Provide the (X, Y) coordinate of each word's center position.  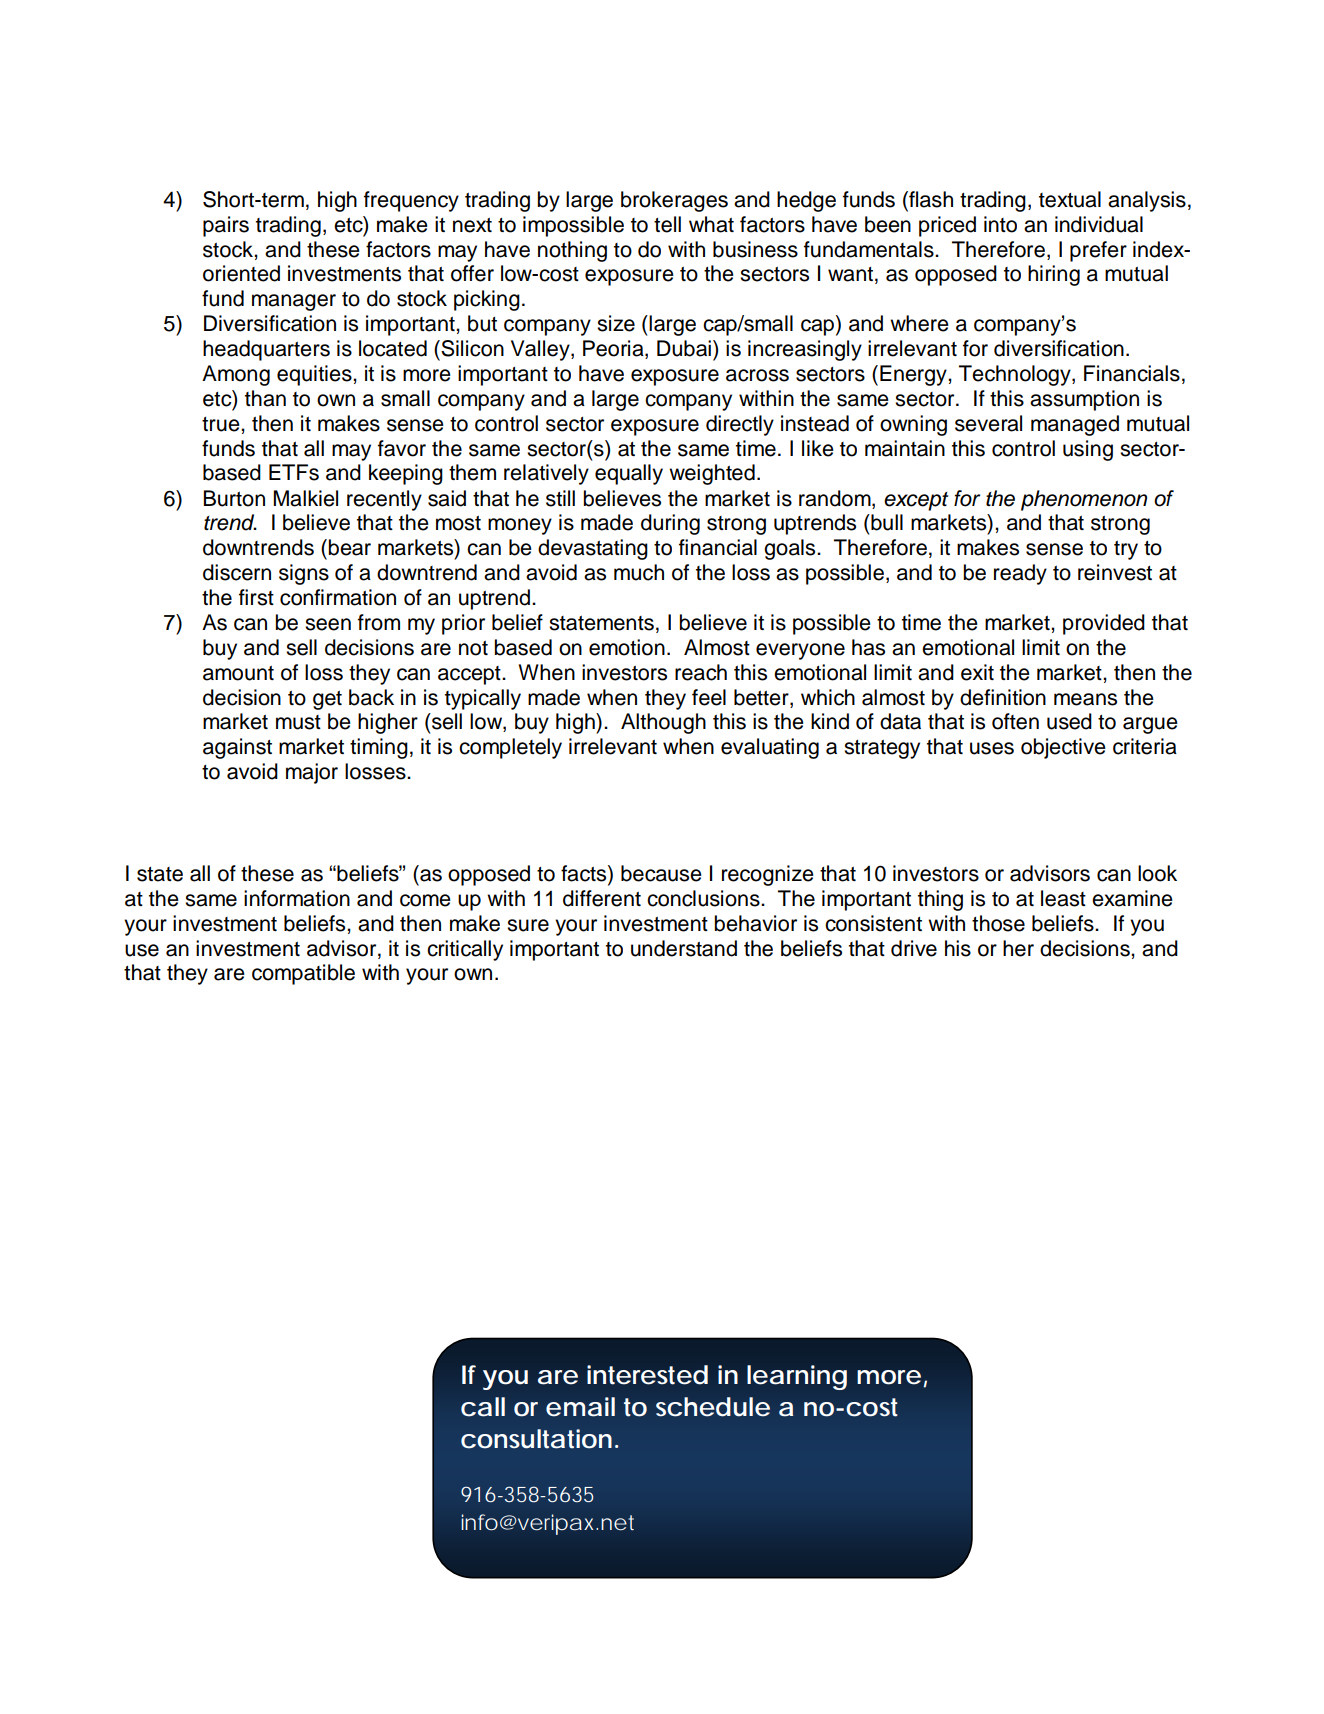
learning (797, 1377)
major (312, 773)
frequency (411, 201)
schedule (713, 1407)
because (661, 873)
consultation (536, 1439)
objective (1063, 748)
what (711, 224)
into (1000, 224)
